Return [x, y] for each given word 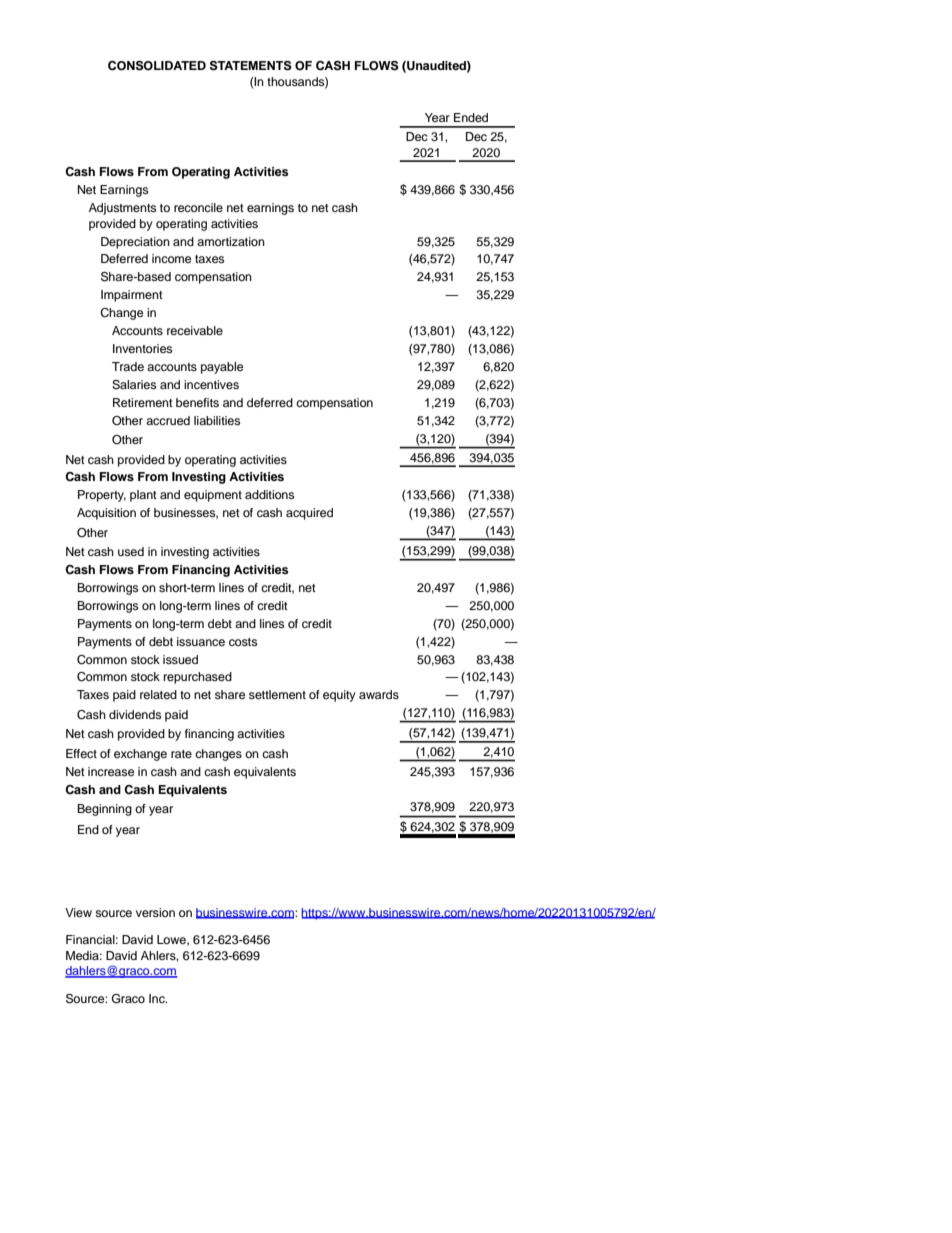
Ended [471, 117]
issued [180, 659]
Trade [128, 366]
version [155, 912]
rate [181, 754]
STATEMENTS [251, 66]
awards [379, 694]
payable [222, 368]
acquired [309, 514]
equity [339, 696]
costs [243, 642]
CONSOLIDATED [157, 66]
